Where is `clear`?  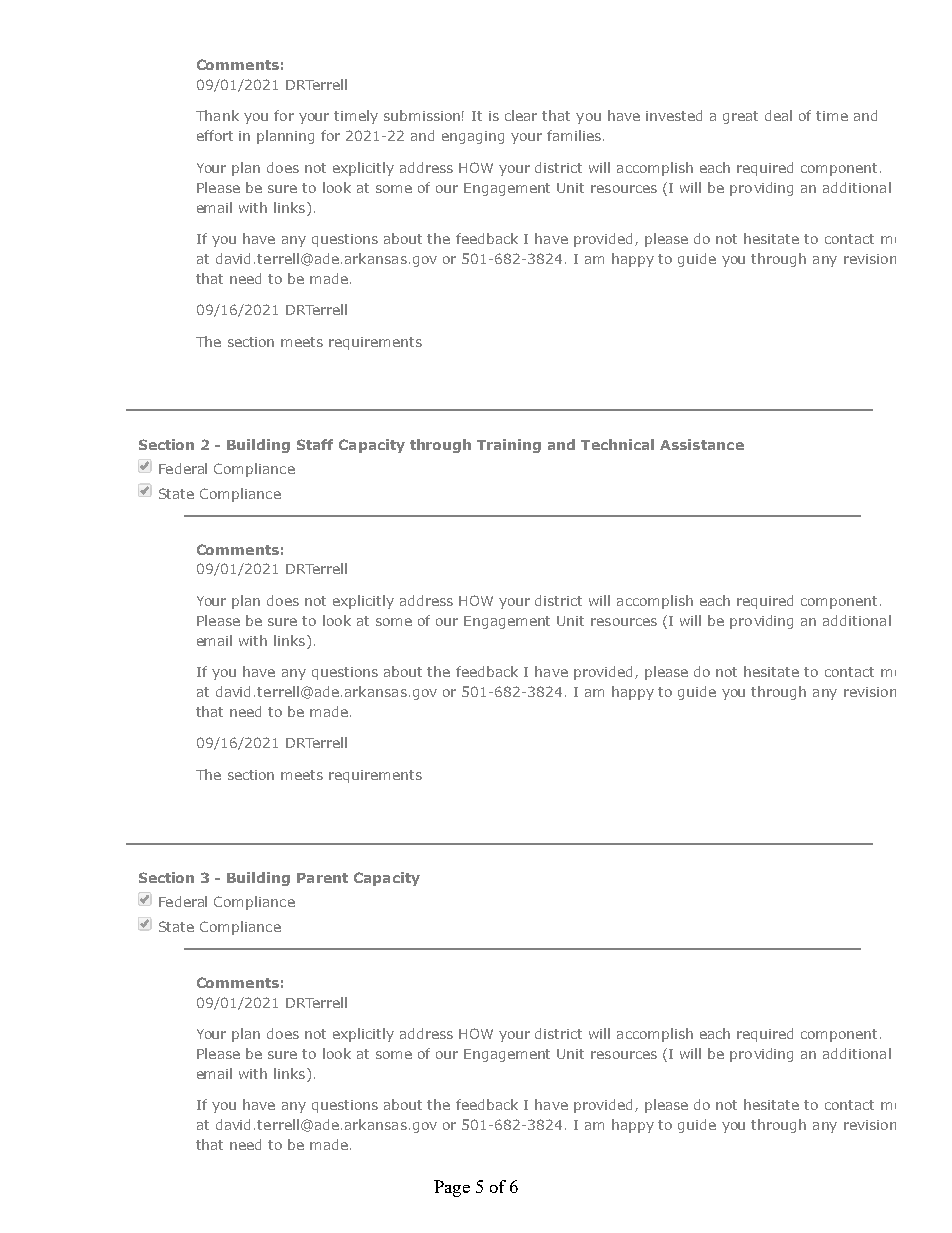 clear is located at coordinates (521, 115).
